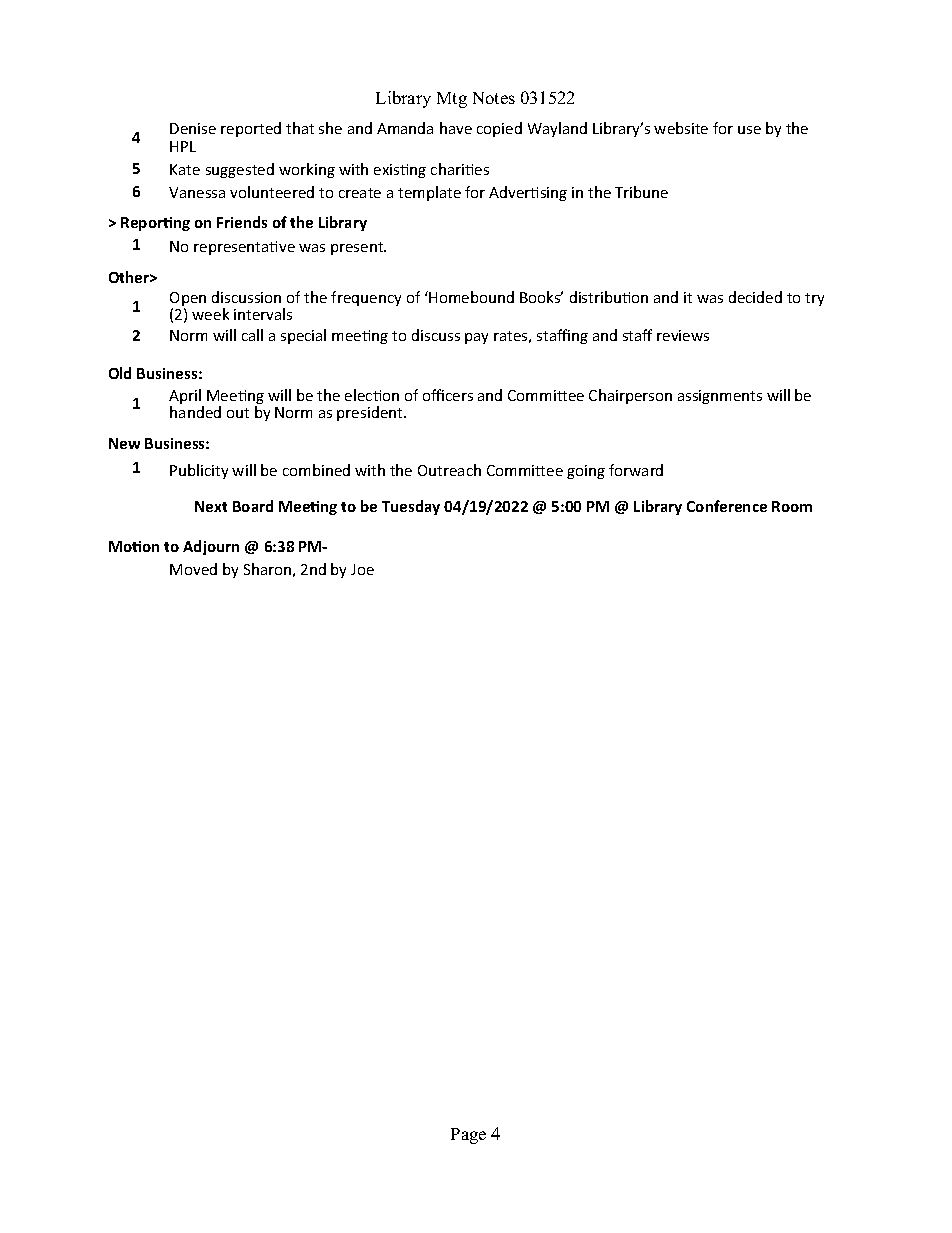 The height and width of the page is (1233, 952). I want to click on Conference, so click(727, 506).
